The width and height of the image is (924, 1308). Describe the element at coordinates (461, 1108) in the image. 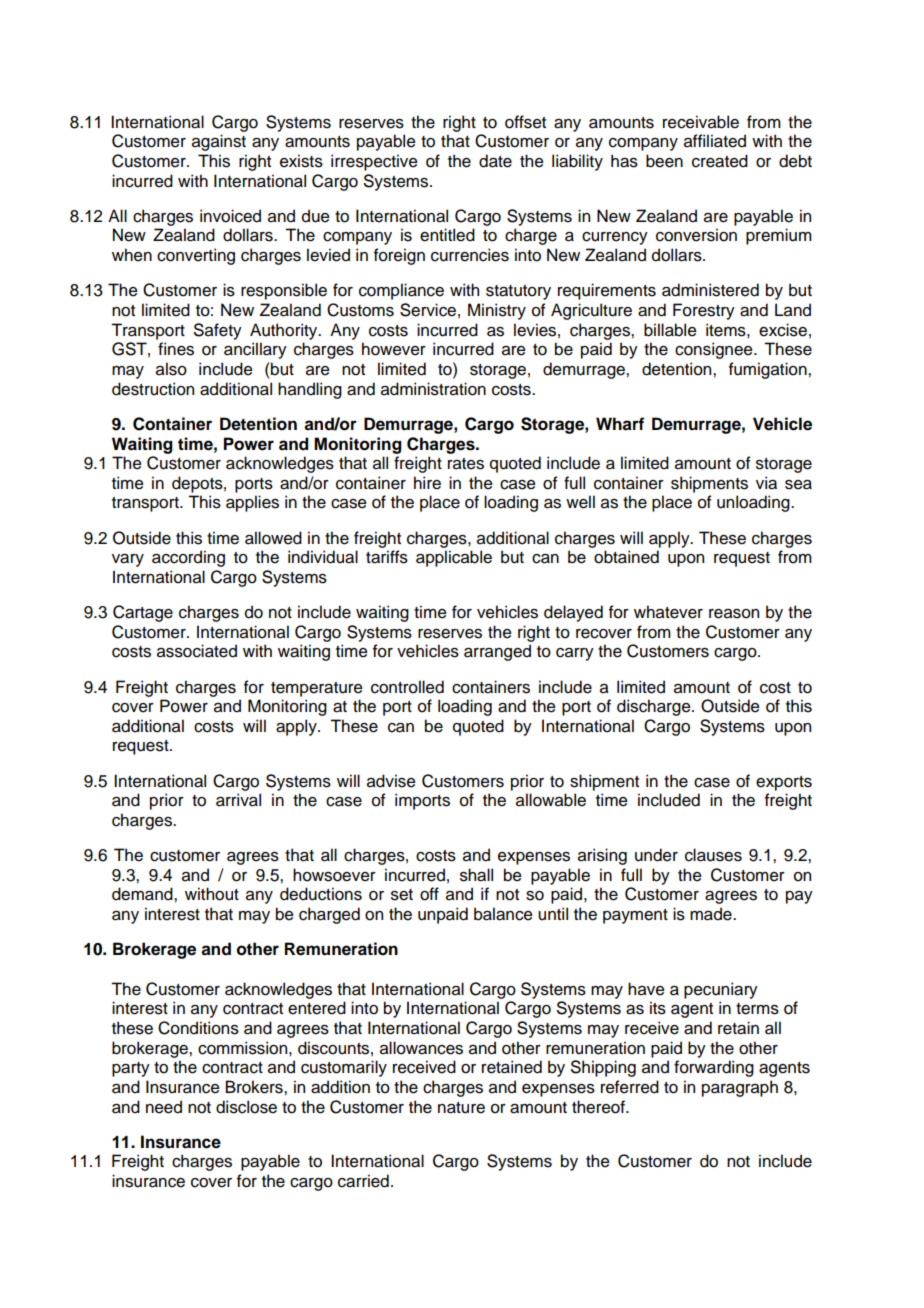

I see `nature` at that location.
